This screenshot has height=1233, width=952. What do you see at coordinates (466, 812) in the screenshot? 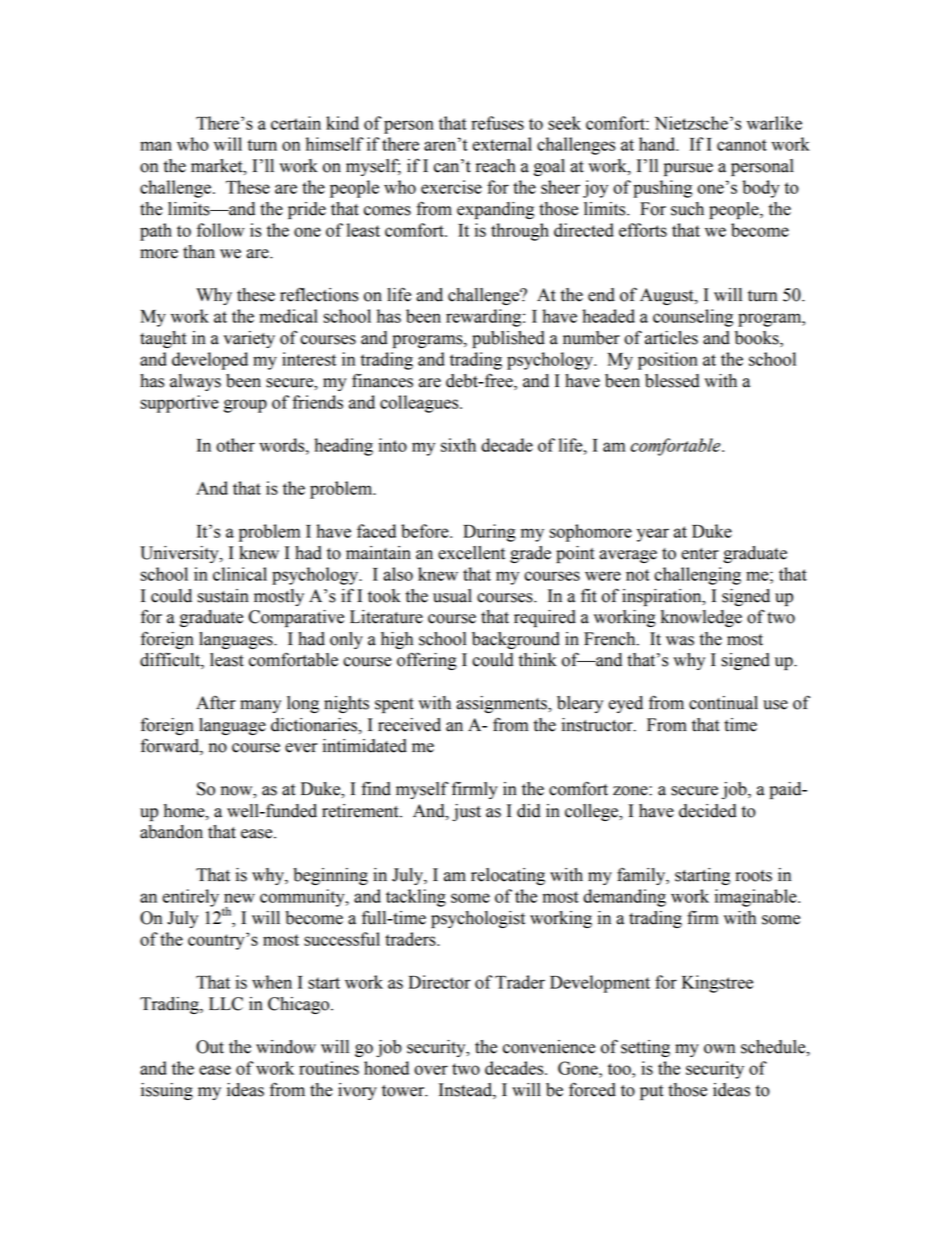
I see `just` at bounding box center [466, 812].
